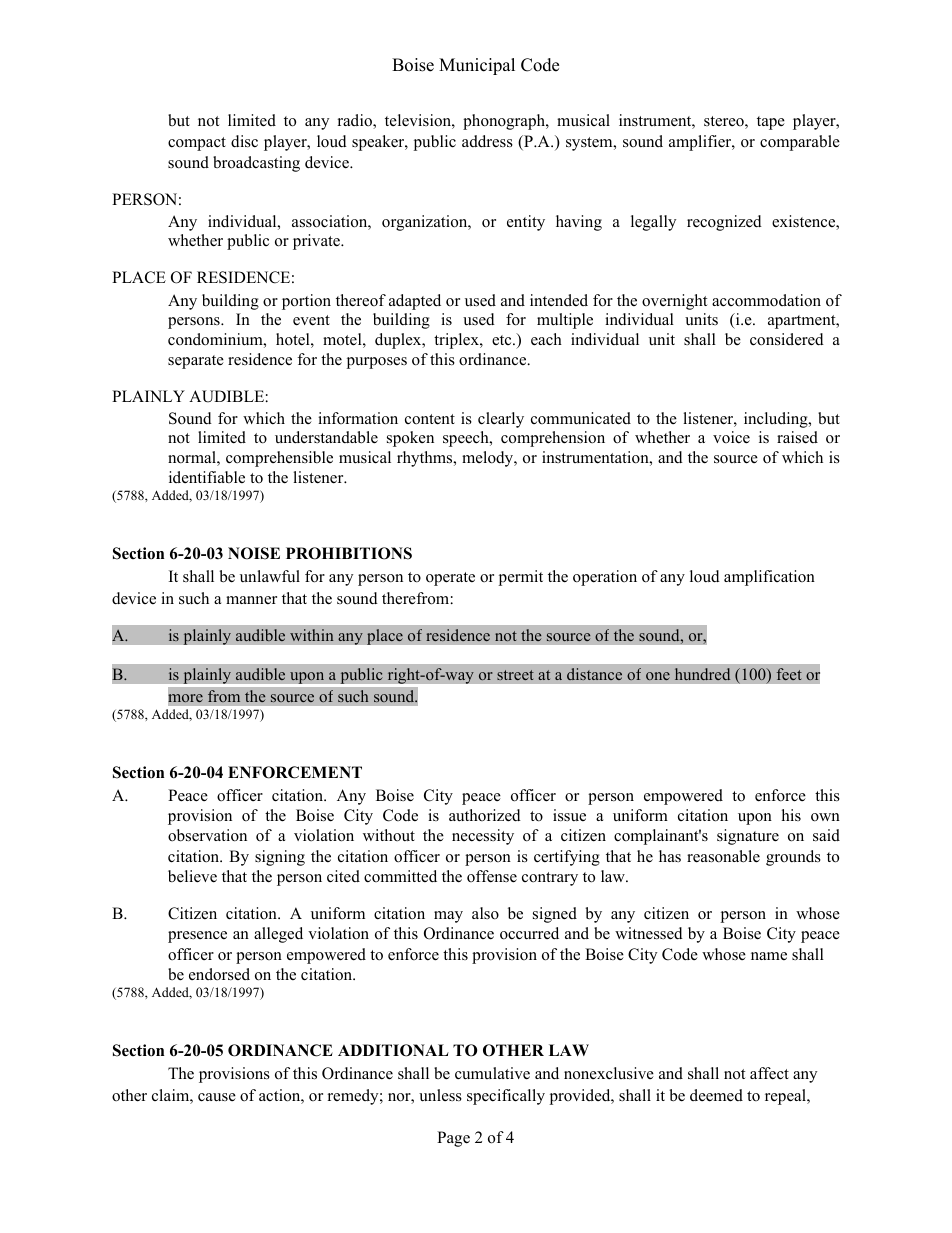 Image resolution: width=952 pixels, height=1233 pixels. Describe the element at coordinates (251, 600) in the document. I see `manner` at that location.
